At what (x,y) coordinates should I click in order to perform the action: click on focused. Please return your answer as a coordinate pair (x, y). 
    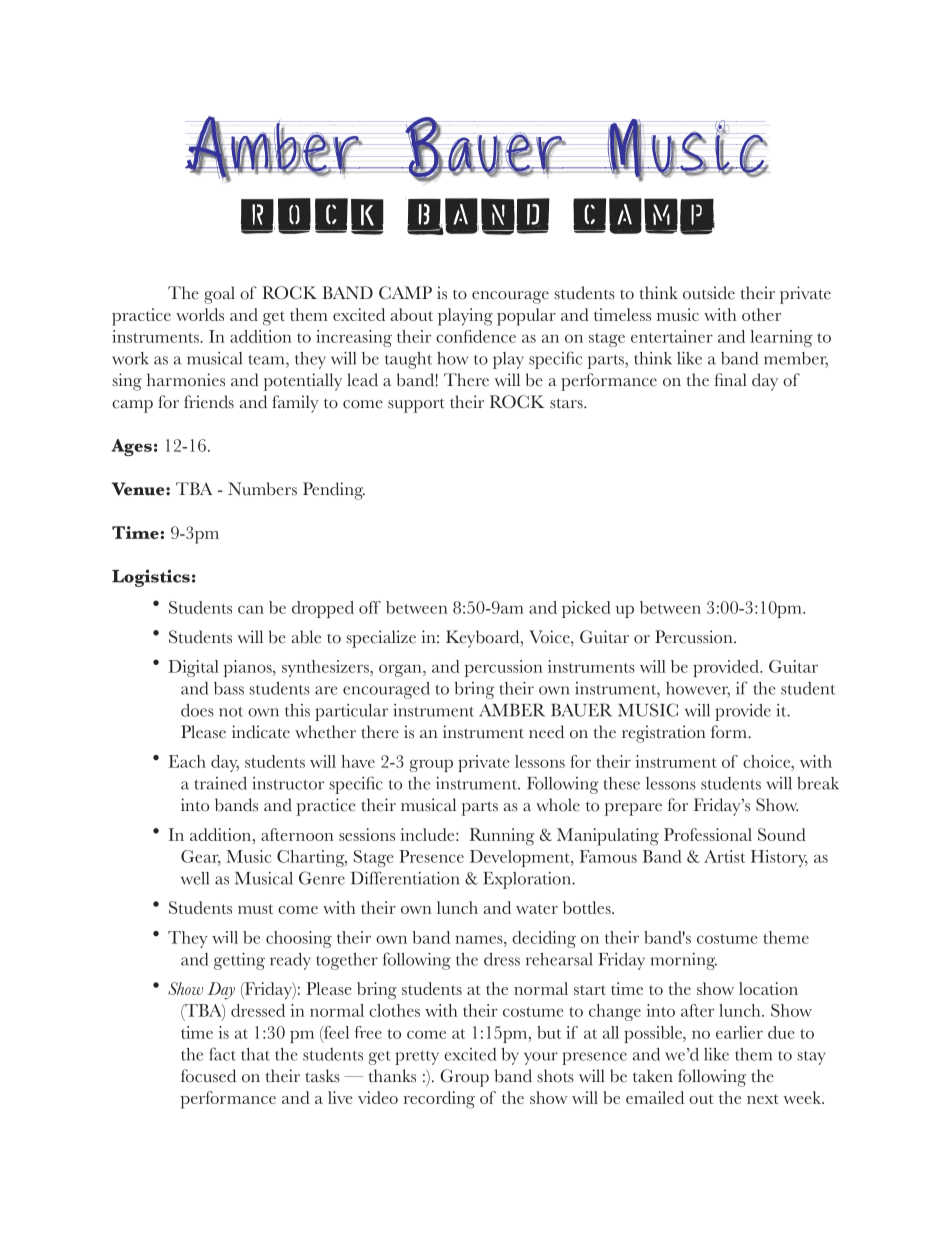
    Looking at the image, I should click on (208, 1076).
